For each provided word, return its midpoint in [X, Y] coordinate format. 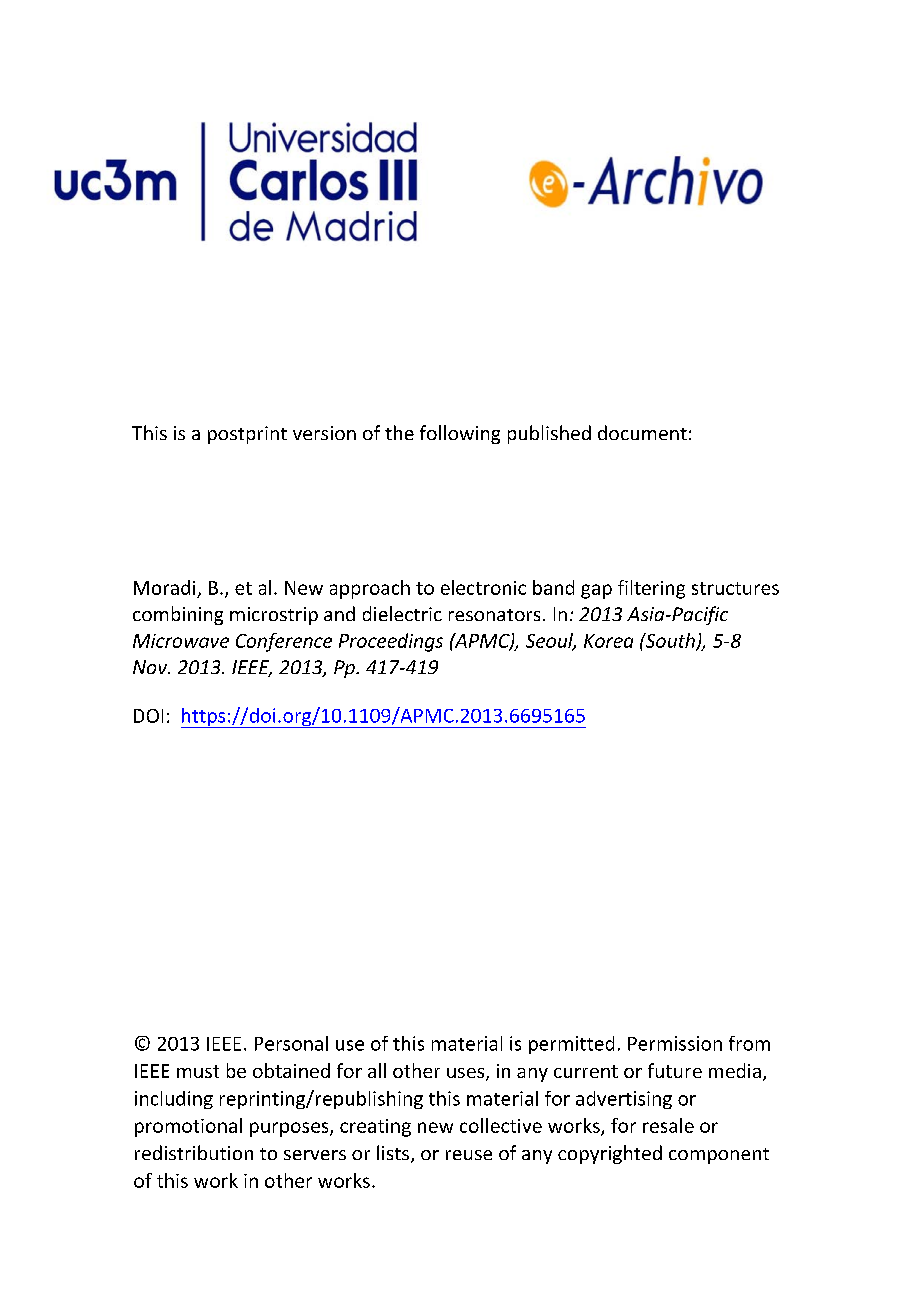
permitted [571, 1045]
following [460, 434]
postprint [247, 435]
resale [668, 1125]
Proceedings [391, 642]
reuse [469, 1155]
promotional [188, 1127]
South [670, 641]
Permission [675, 1043]
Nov [151, 667]
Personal [291, 1043]
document [642, 432]
